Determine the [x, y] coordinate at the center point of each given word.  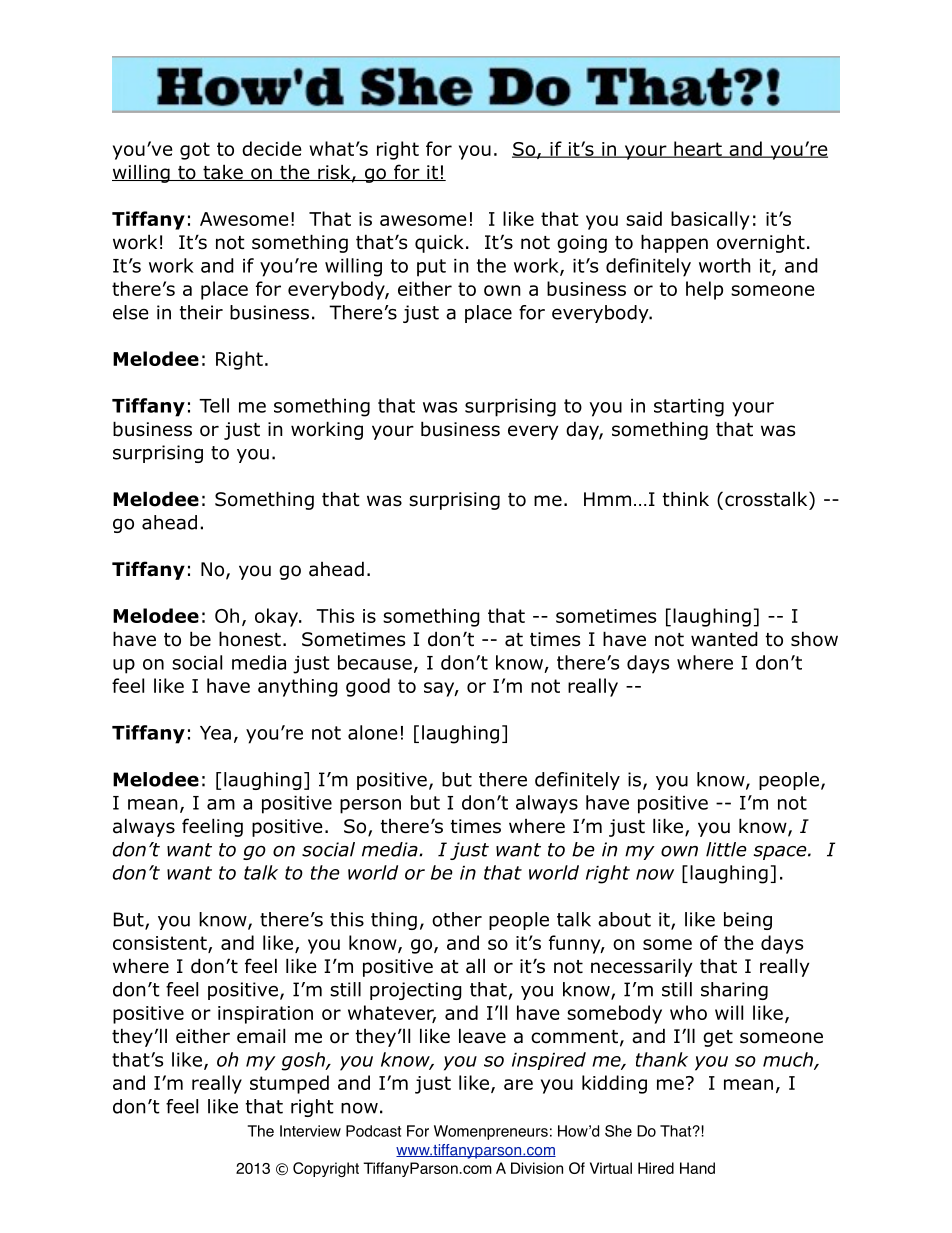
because [375, 662]
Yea [215, 733]
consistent [161, 944]
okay [277, 617]
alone [373, 732]
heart [698, 149]
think [686, 498]
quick [439, 243]
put [431, 268]
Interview [310, 1131]
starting [689, 408]
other [457, 919]
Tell [214, 405]
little [726, 849]
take [223, 172]
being [748, 921]
